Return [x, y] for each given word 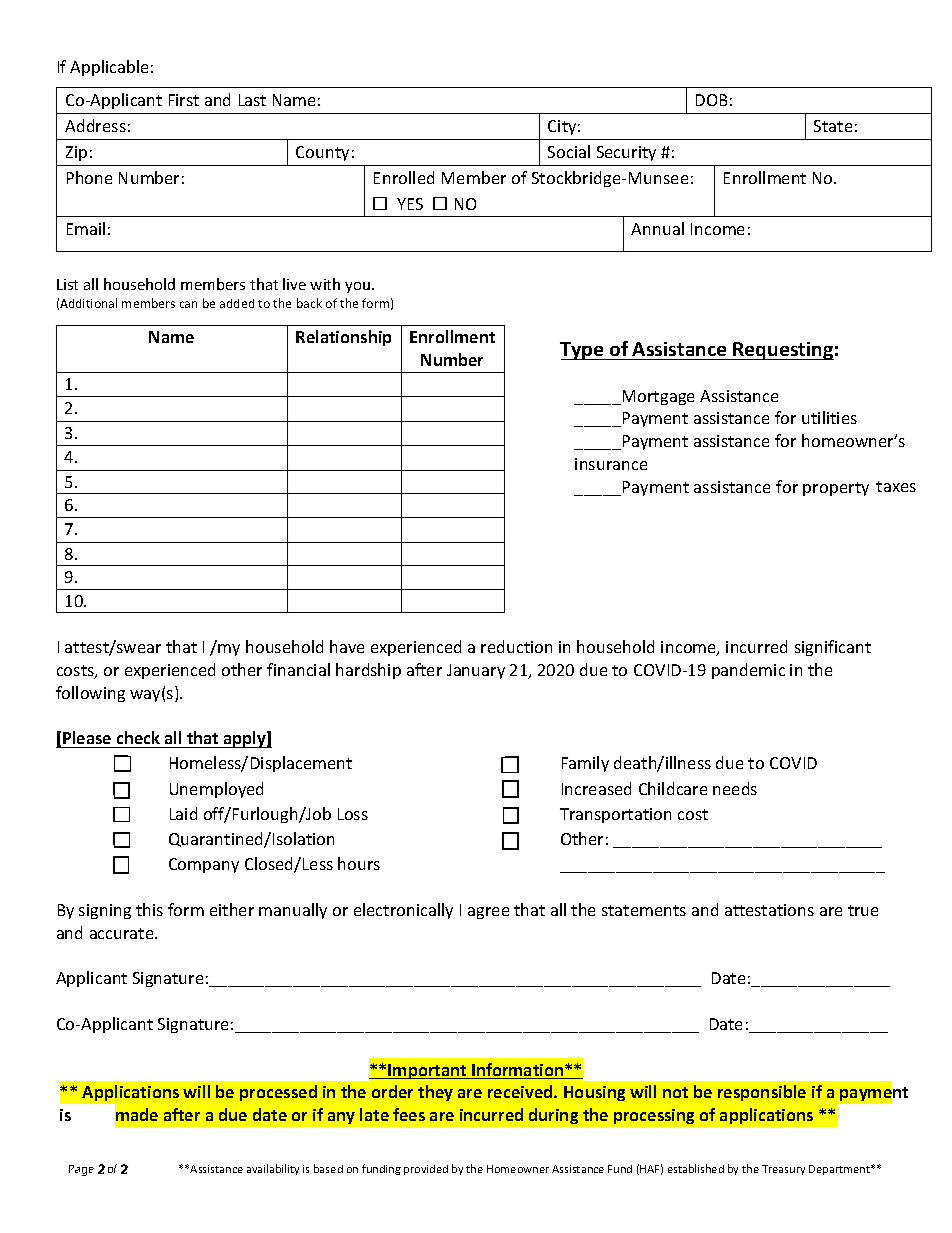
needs [735, 788]
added [237, 303]
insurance [611, 464]
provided [426, 1170]
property [836, 489]
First [184, 100]
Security [626, 153]
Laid [183, 813]
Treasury [783, 1170]
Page [81, 1170]
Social [569, 151]
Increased [596, 788]
